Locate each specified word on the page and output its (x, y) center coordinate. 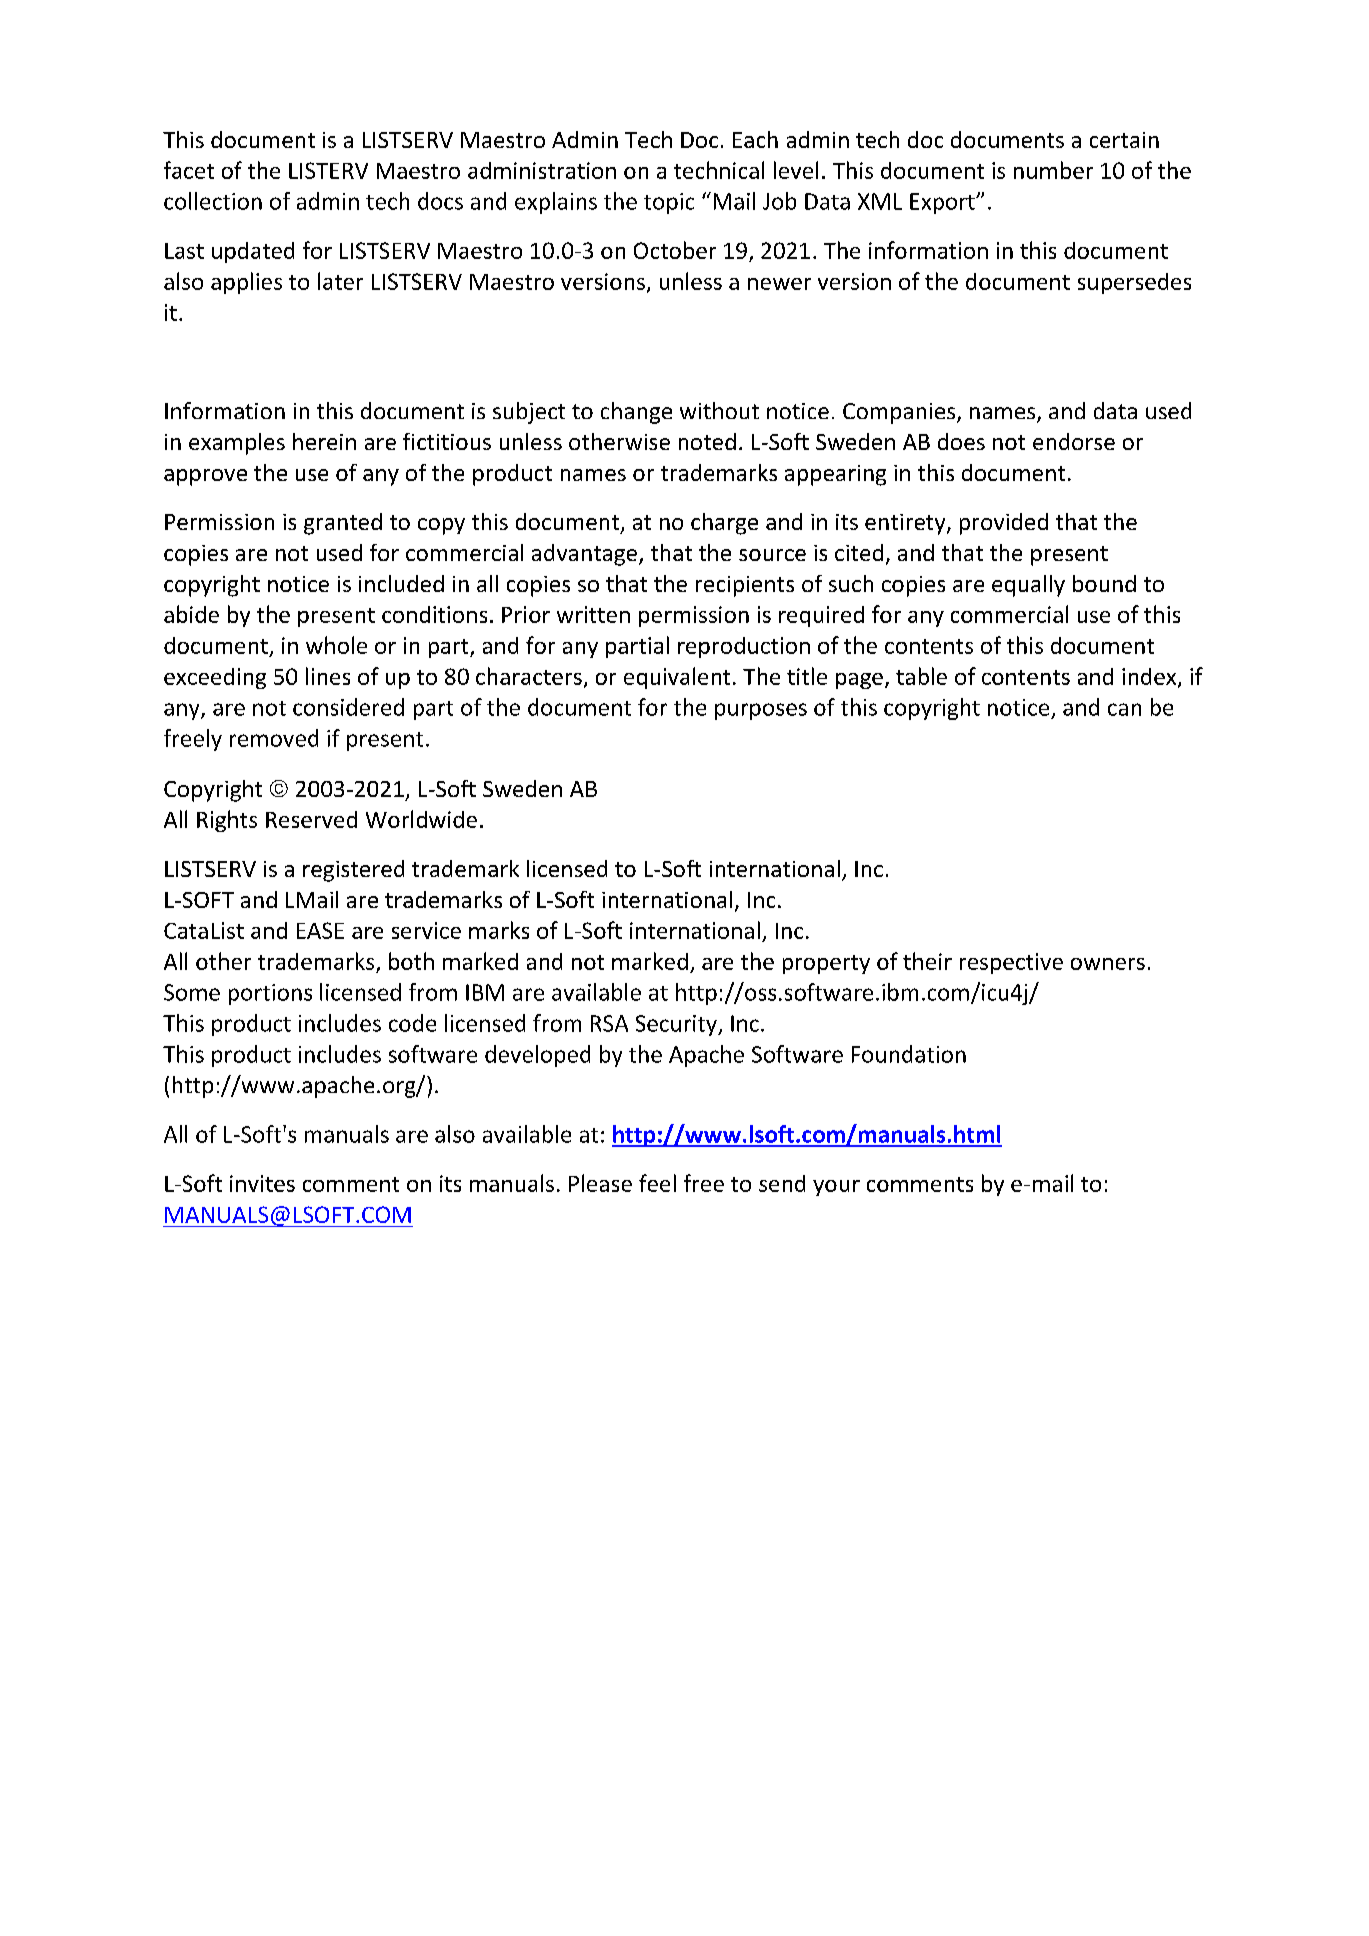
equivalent (677, 678)
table (921, 676)
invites (262, 1183)
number (1053, 170)
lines (328, 676)
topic (669, 203)
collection (213, 201)
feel (657, 1183)
